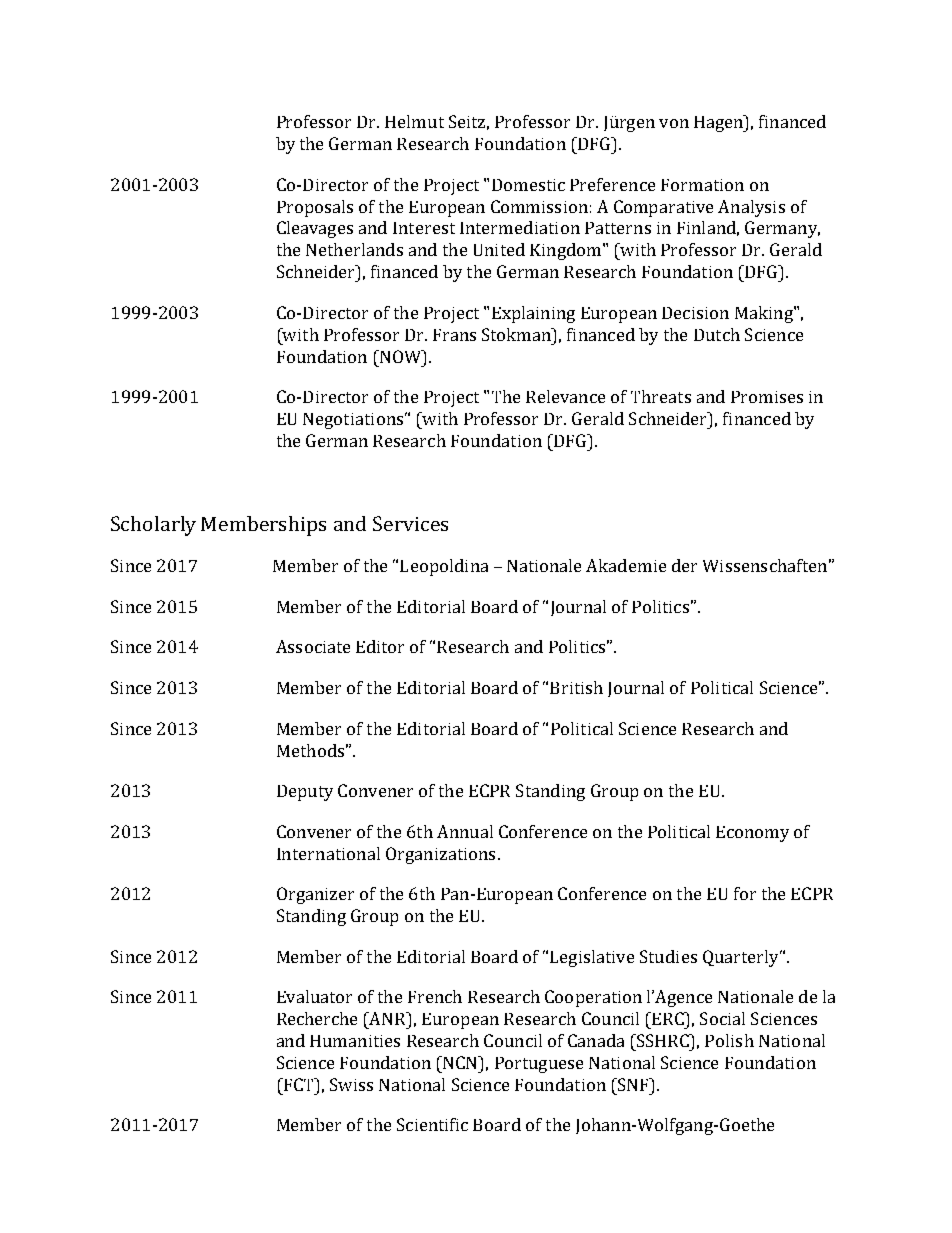 The height and width of the screenshot is (1233, 952). Describe the element at coordinates (351, 1084) in the screenshot. I see `Swiss` at that location.
